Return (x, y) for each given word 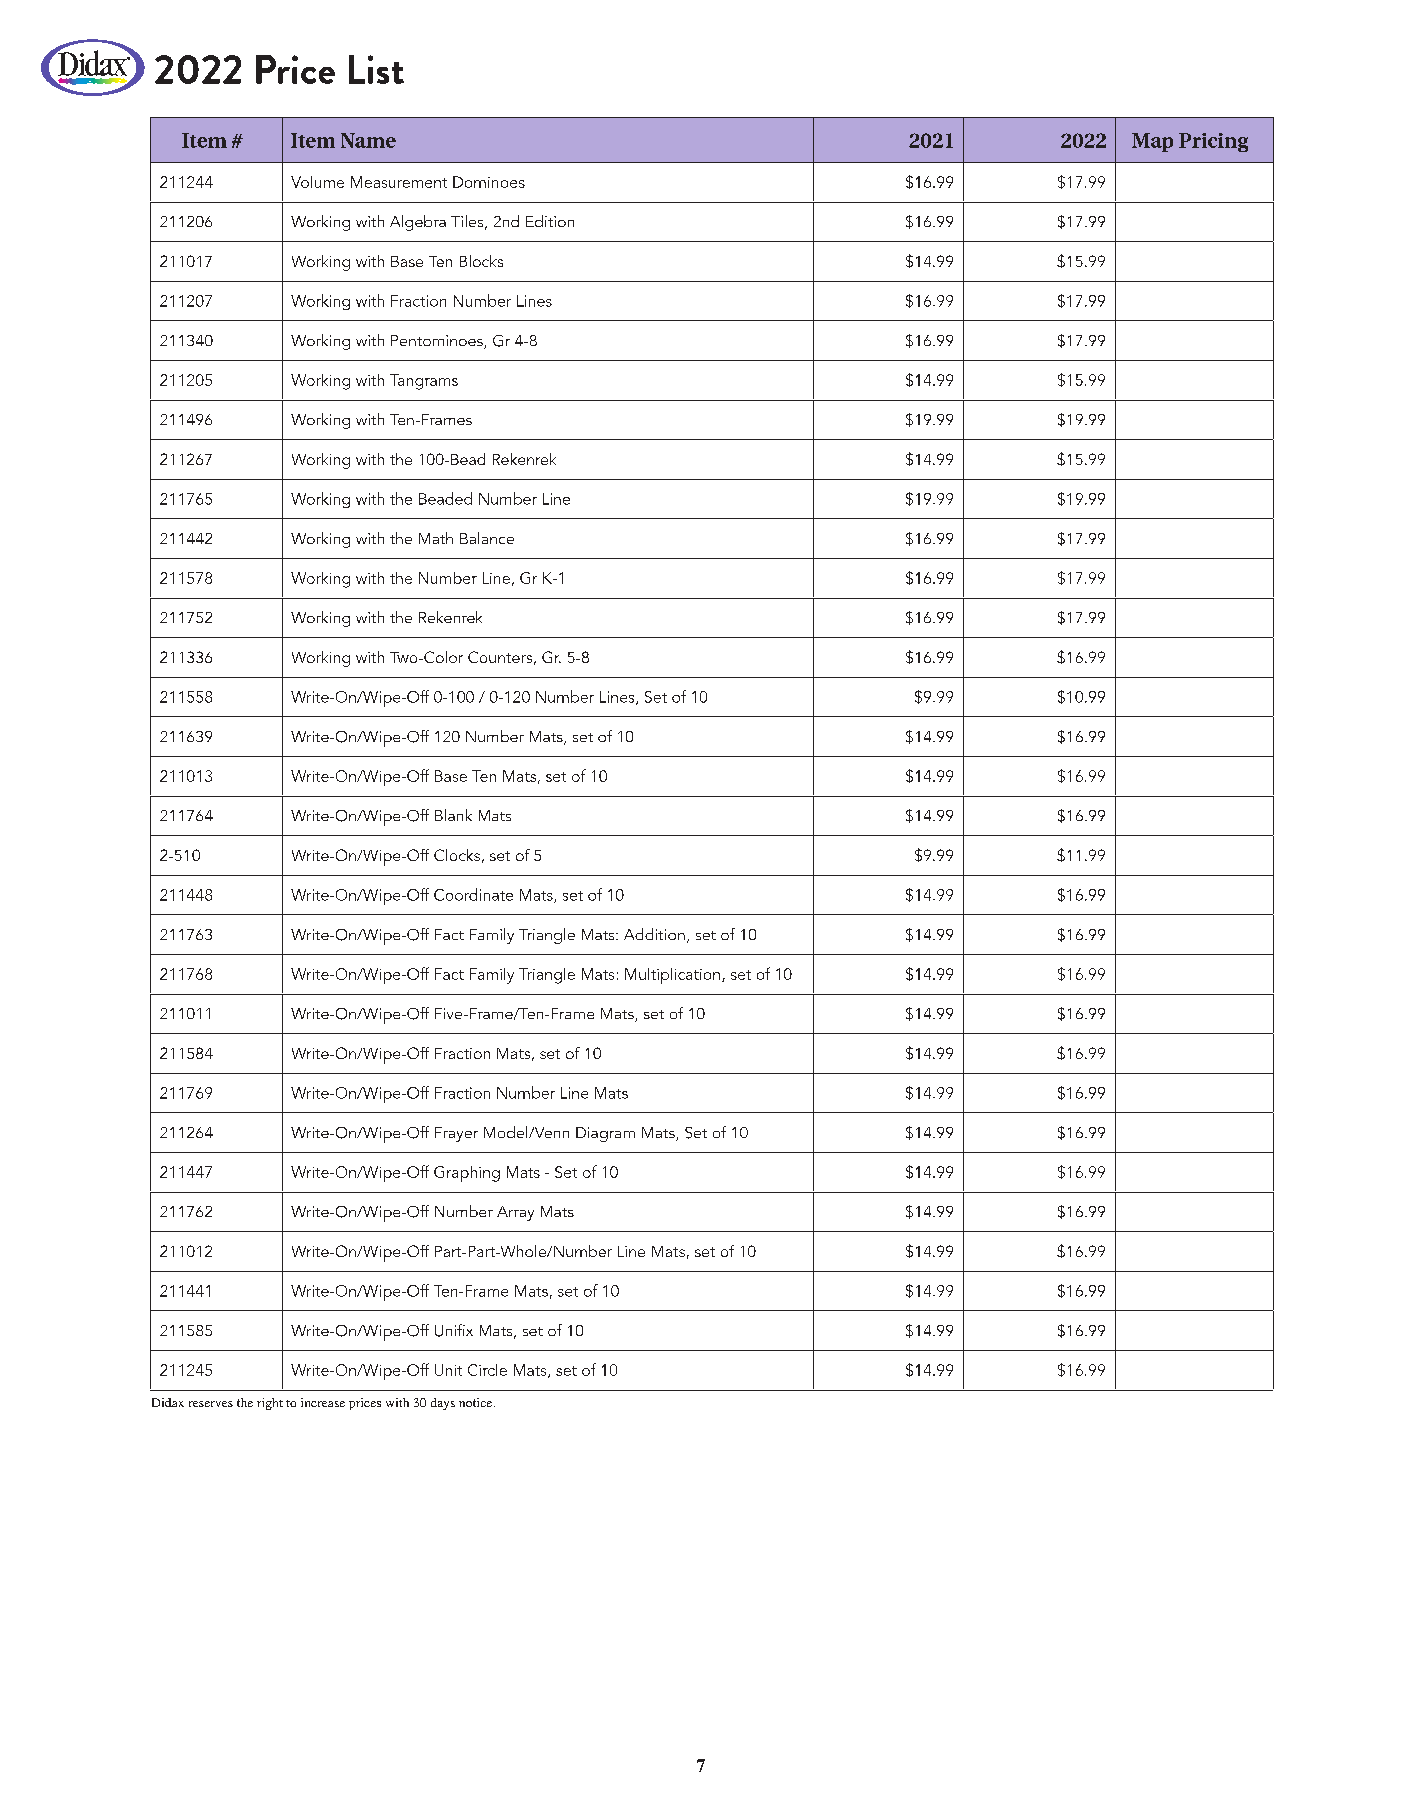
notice (477, 1402)
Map (1152, 142)
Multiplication (672, 976)
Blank (453, 815)
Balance (487, 538)
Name (368, 140)
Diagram (605, 1134)
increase (323, 1402)
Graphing (467, 1174)
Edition (550, 221)
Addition (654, 934)
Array (515, 1213)
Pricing (1213, 142)
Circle (487, 1370)
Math (436, 538)
